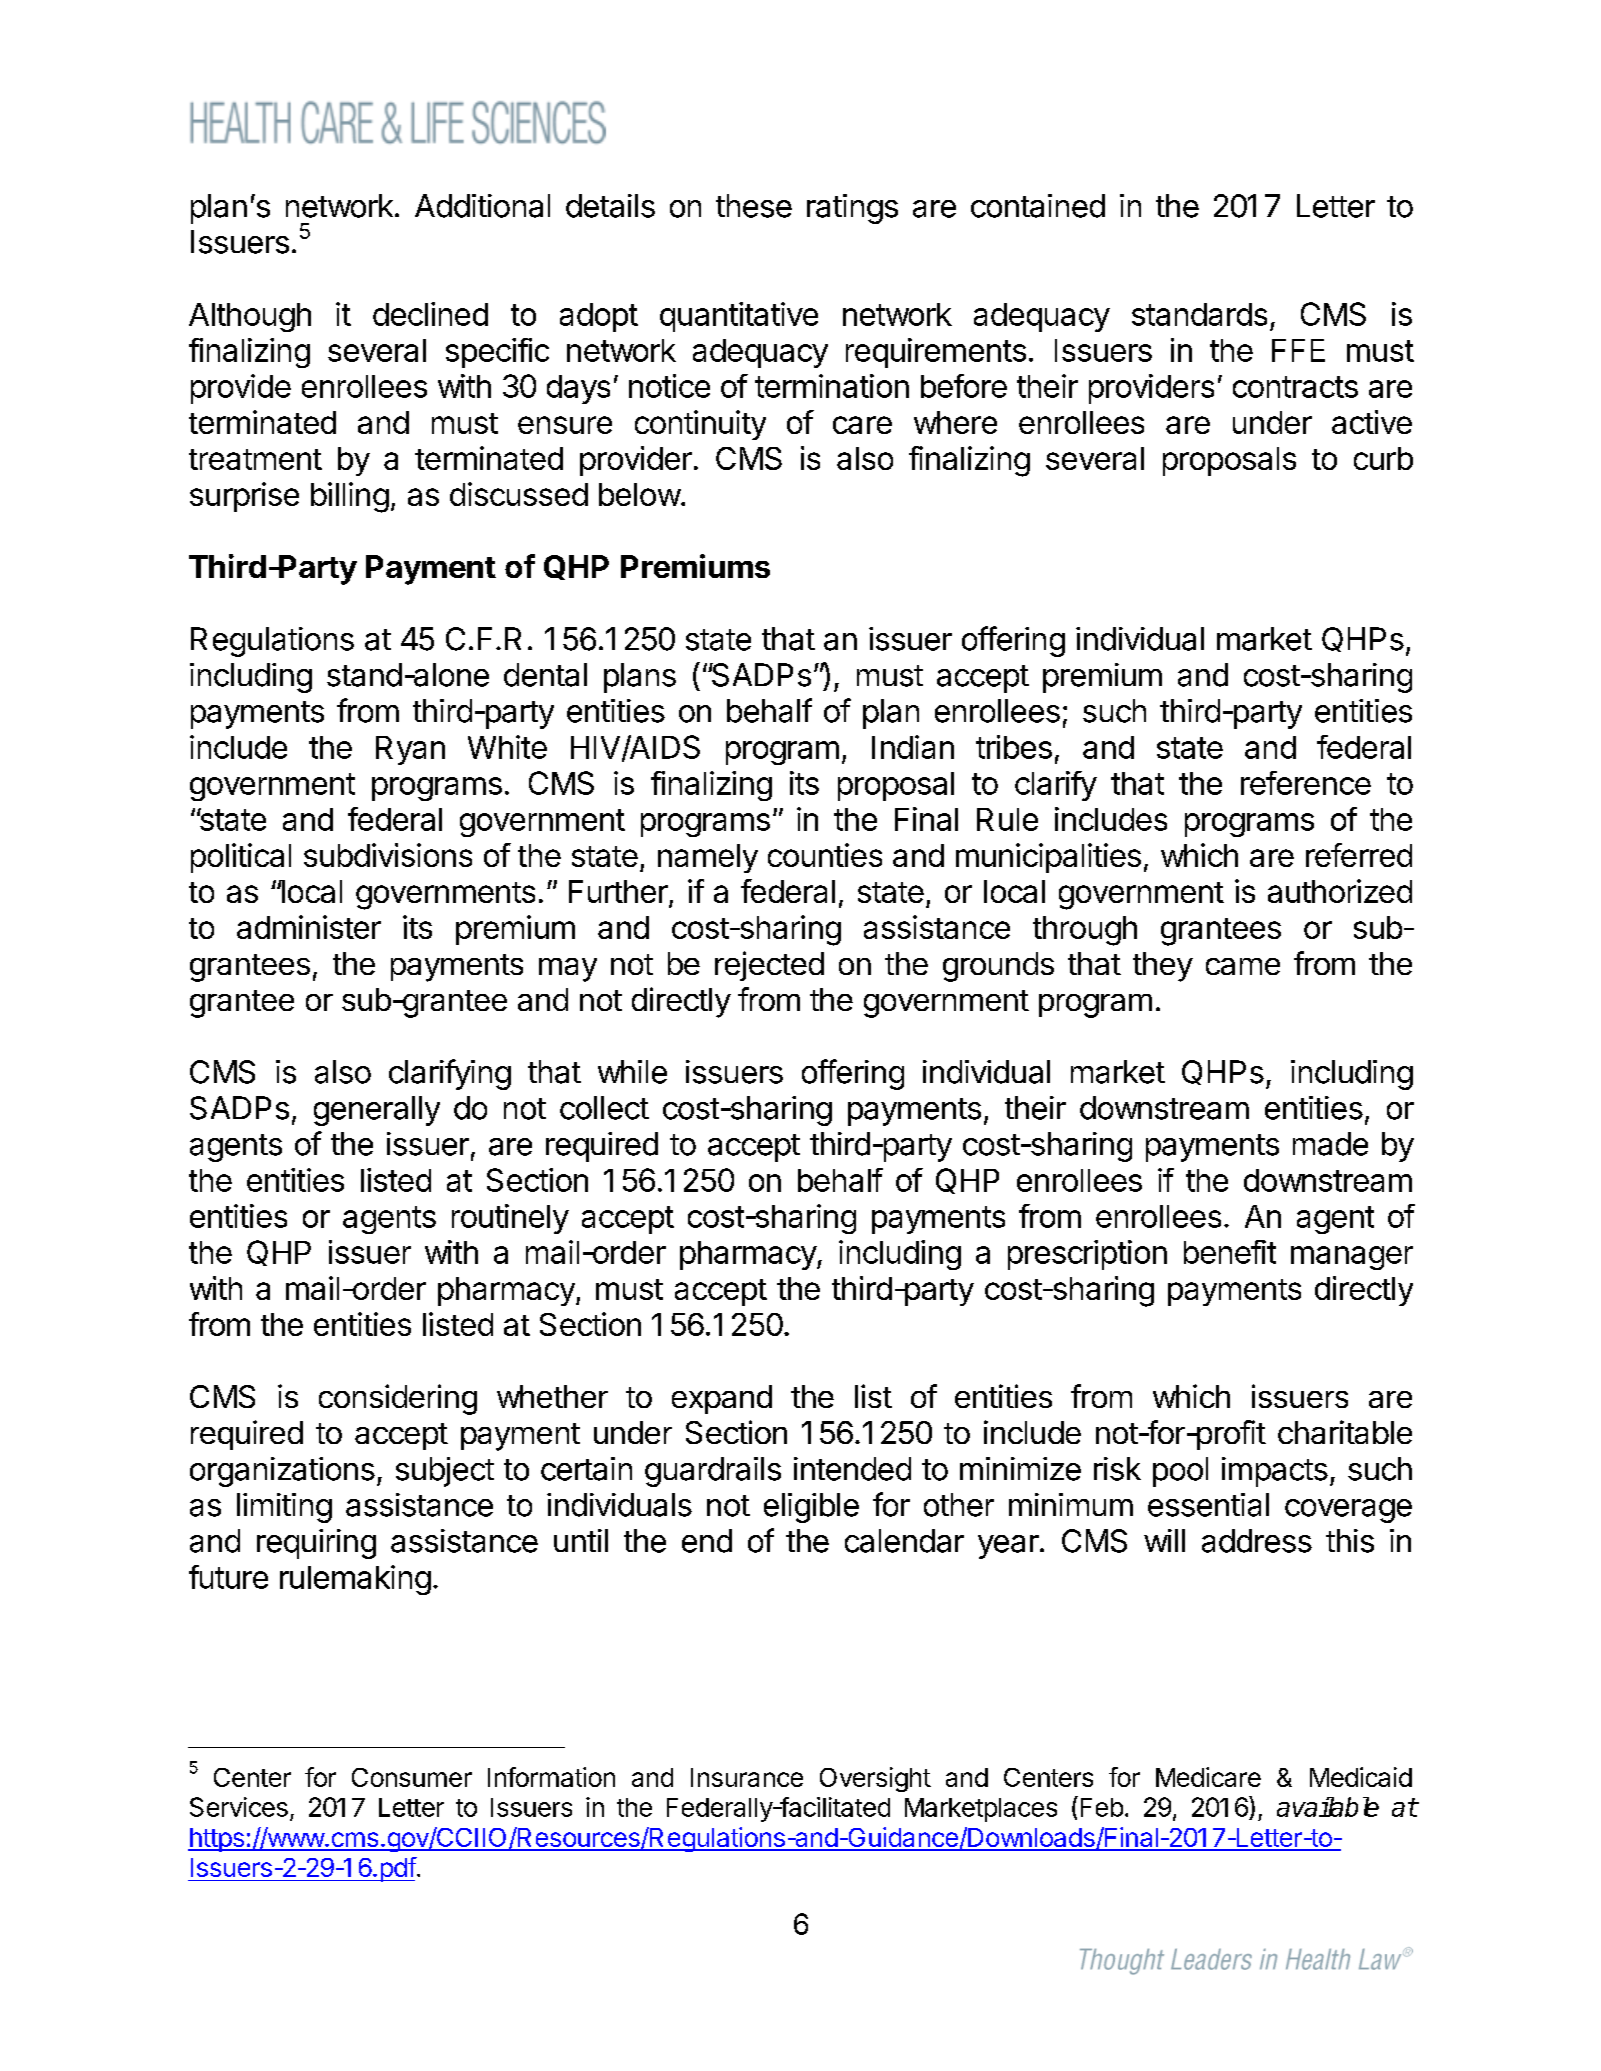 This screenshot has height=2071, width=1601. Describe the element at coordinates (747, 1777) in the screenshot. I see `Insurance` at that location.
